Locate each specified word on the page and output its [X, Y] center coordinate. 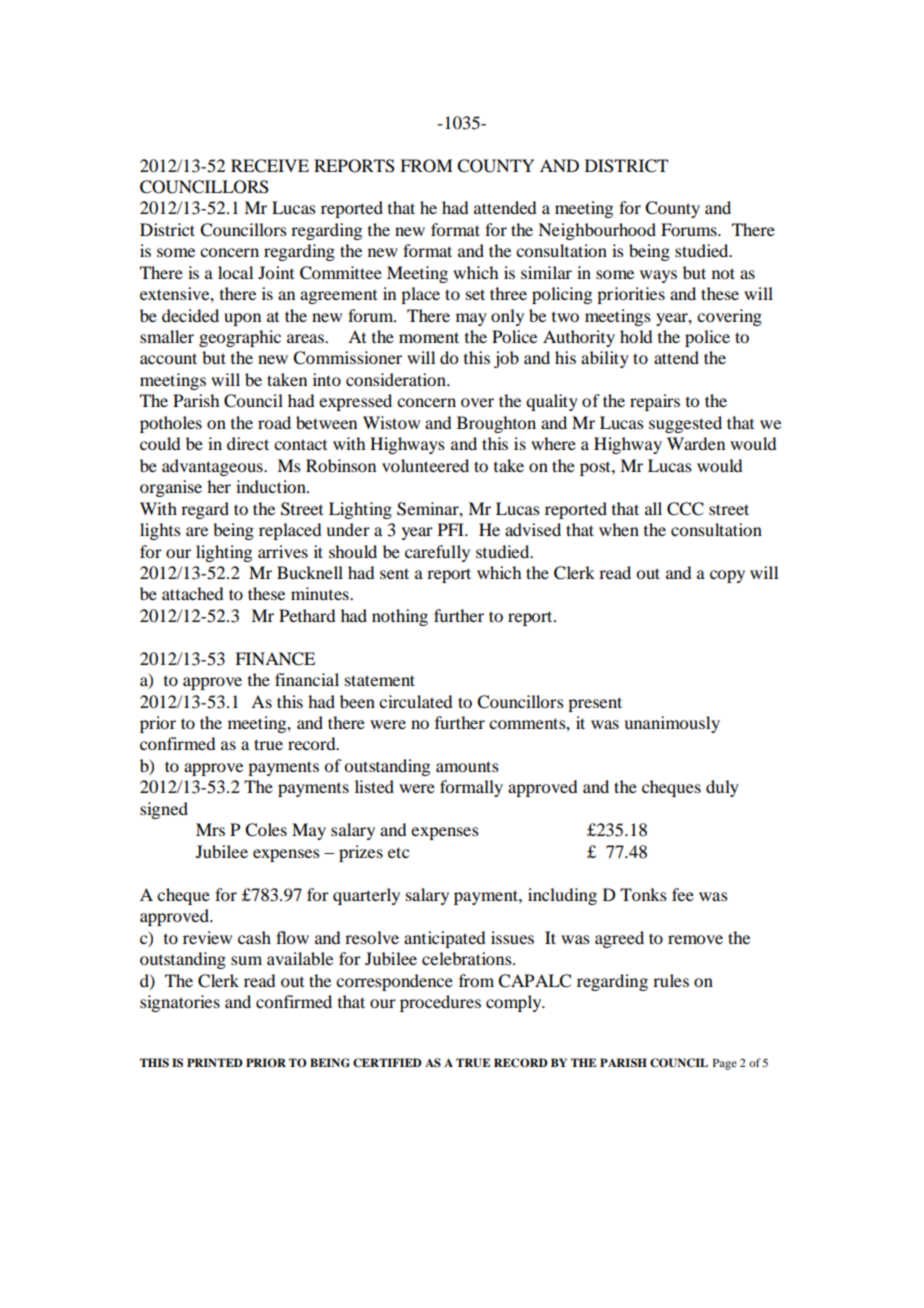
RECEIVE [270, 166]
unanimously [672, 724]
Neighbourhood [597, 231]
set [475, 294]
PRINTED [215, 1062]
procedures [440, 1003]
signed [164, 810]
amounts [467, 766]
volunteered [425, 465]
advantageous [213, 467]
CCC [685, 509]
